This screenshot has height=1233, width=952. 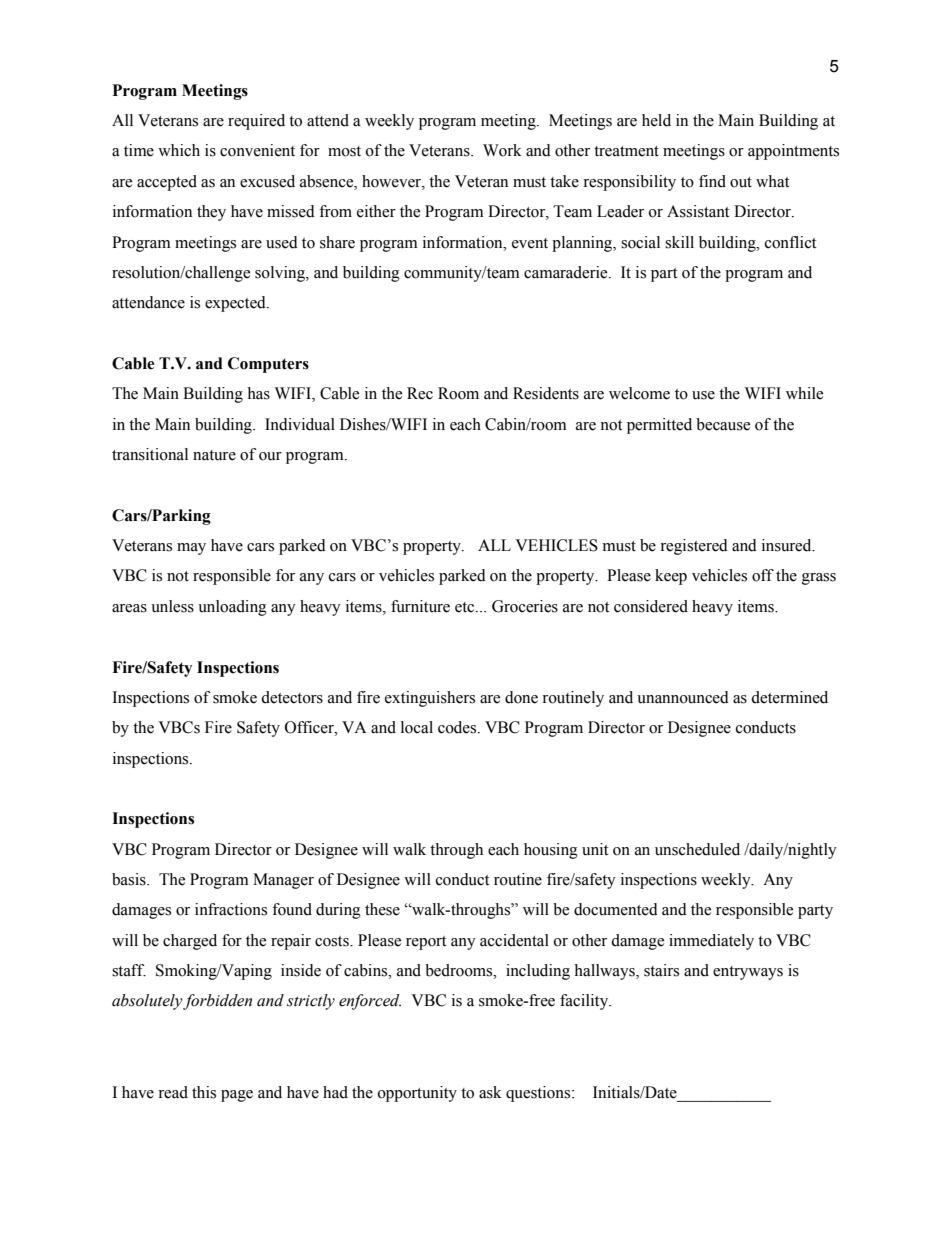 What do you see at coordinates (683, 697) in the screenshot?
I see `unannounced` at bounding box center [683, 697].
